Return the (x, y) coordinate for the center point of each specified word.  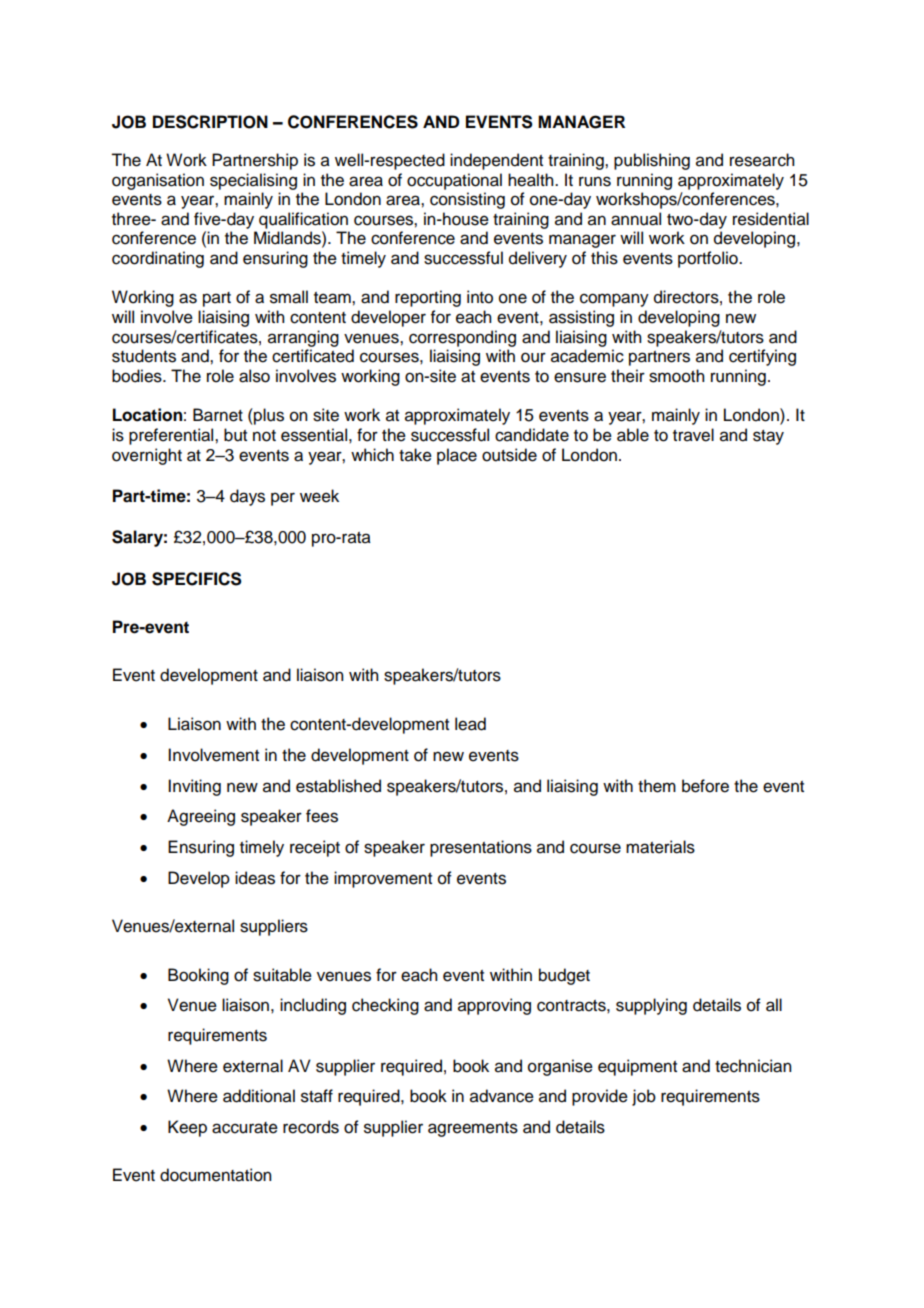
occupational (454, 181)
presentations (481, 848)
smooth (676, 376)
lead (470, 724)
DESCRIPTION (210, 122)
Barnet (218, 415)
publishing (652, 161)
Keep (187, 1128)
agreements (473, 1129)
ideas (255, 878)
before (705, 786)
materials (660, 847)
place (457, 456)
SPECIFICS (197, 579)
